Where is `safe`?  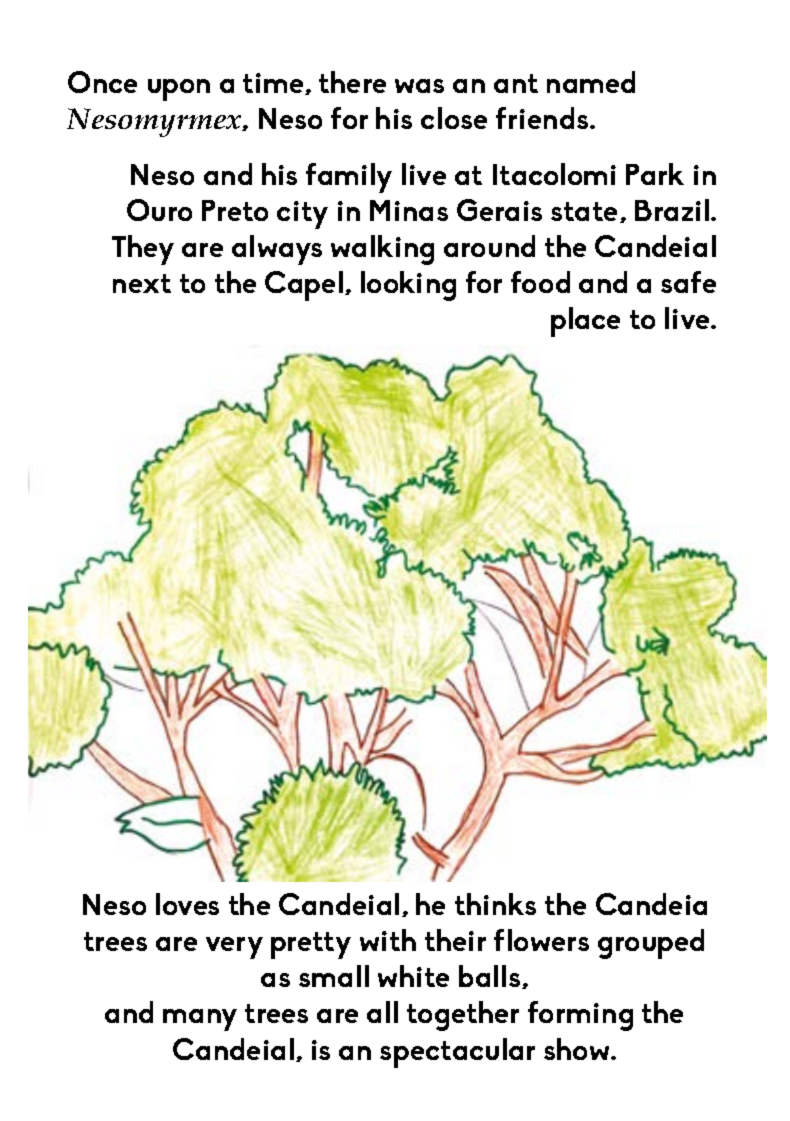
safe is located at coordinates (688, 282).
